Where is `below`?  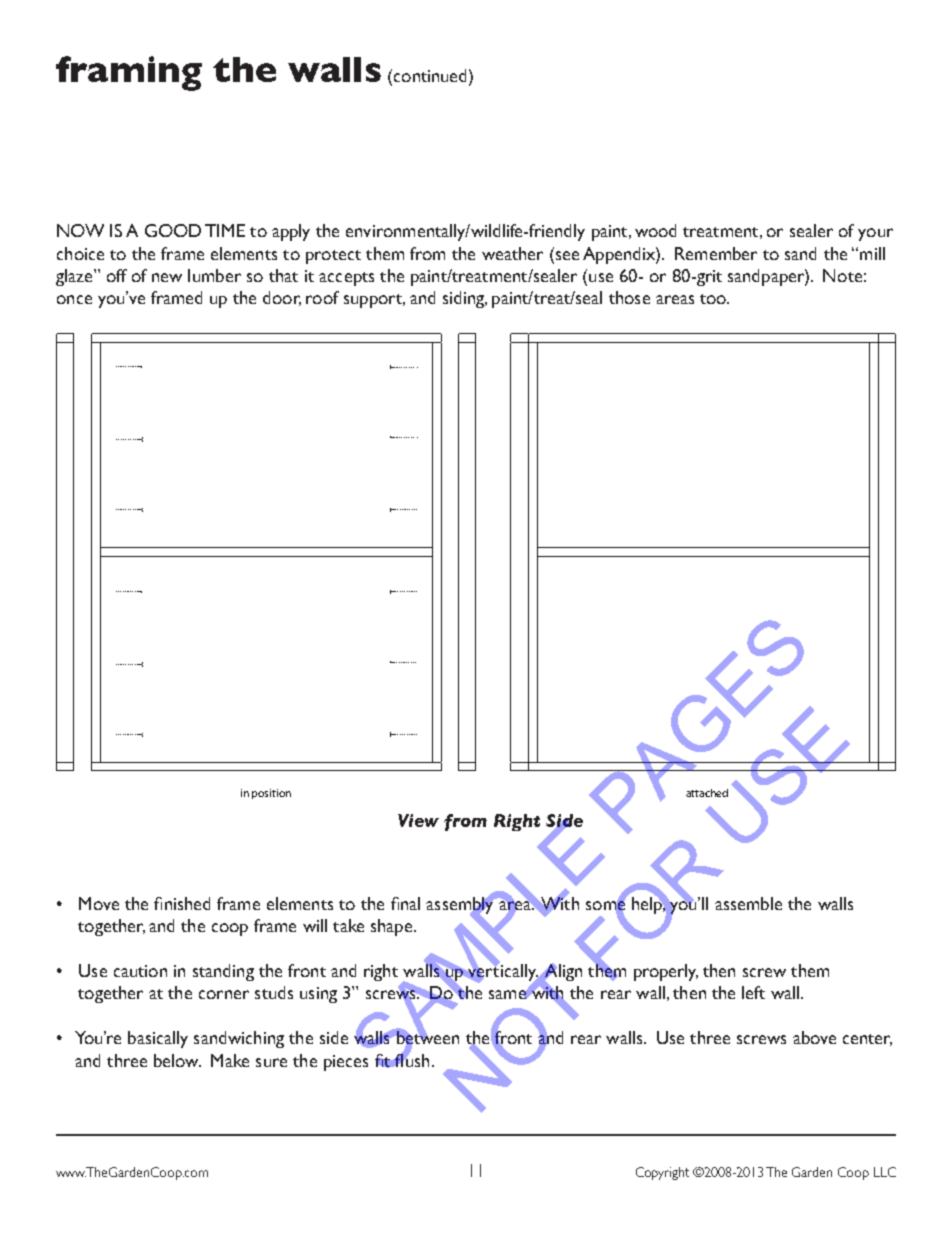 below is located at coordinates (177, 1060).
